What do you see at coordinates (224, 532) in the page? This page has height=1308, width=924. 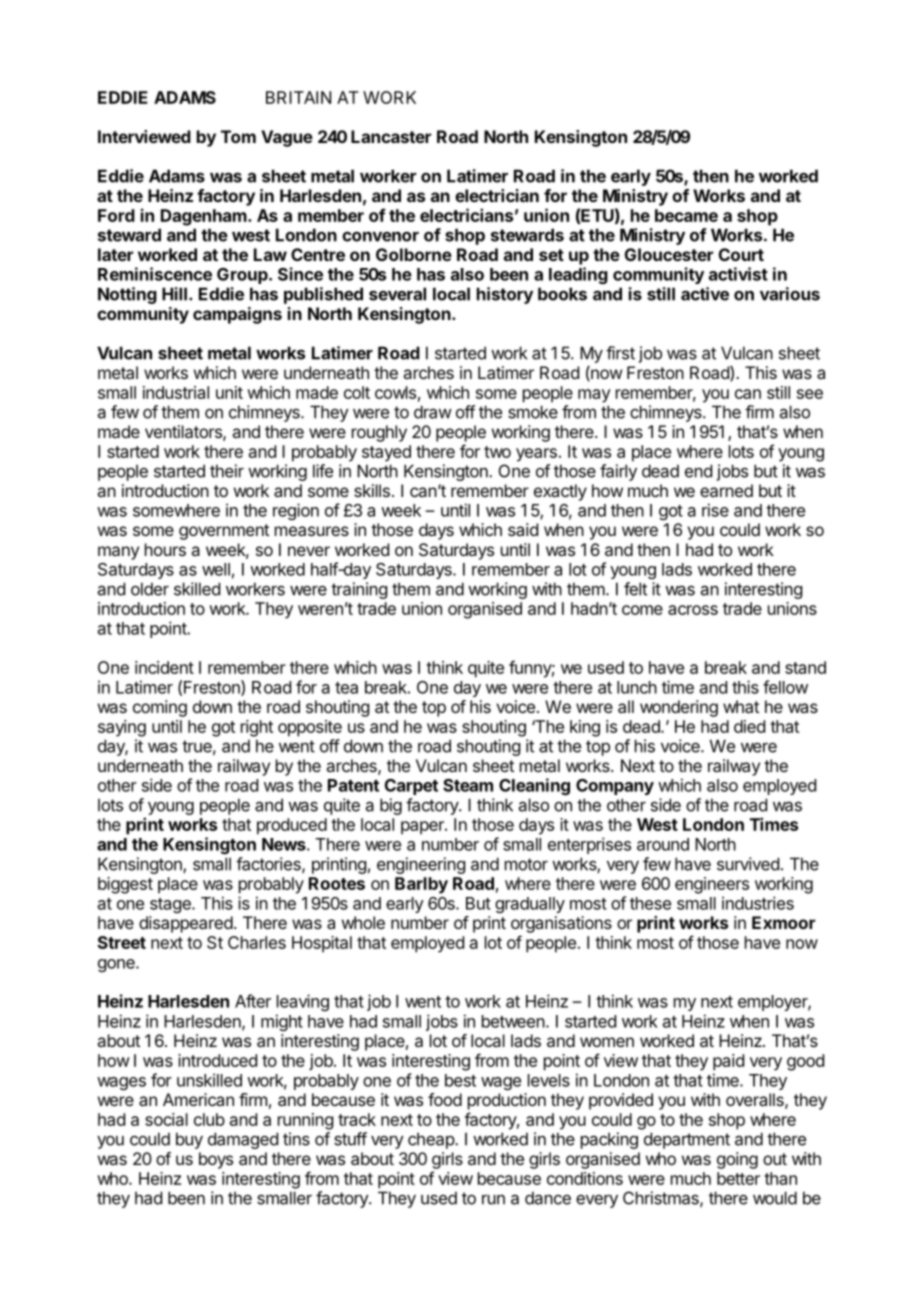 I see `government` at bounding box center [224, 532].
